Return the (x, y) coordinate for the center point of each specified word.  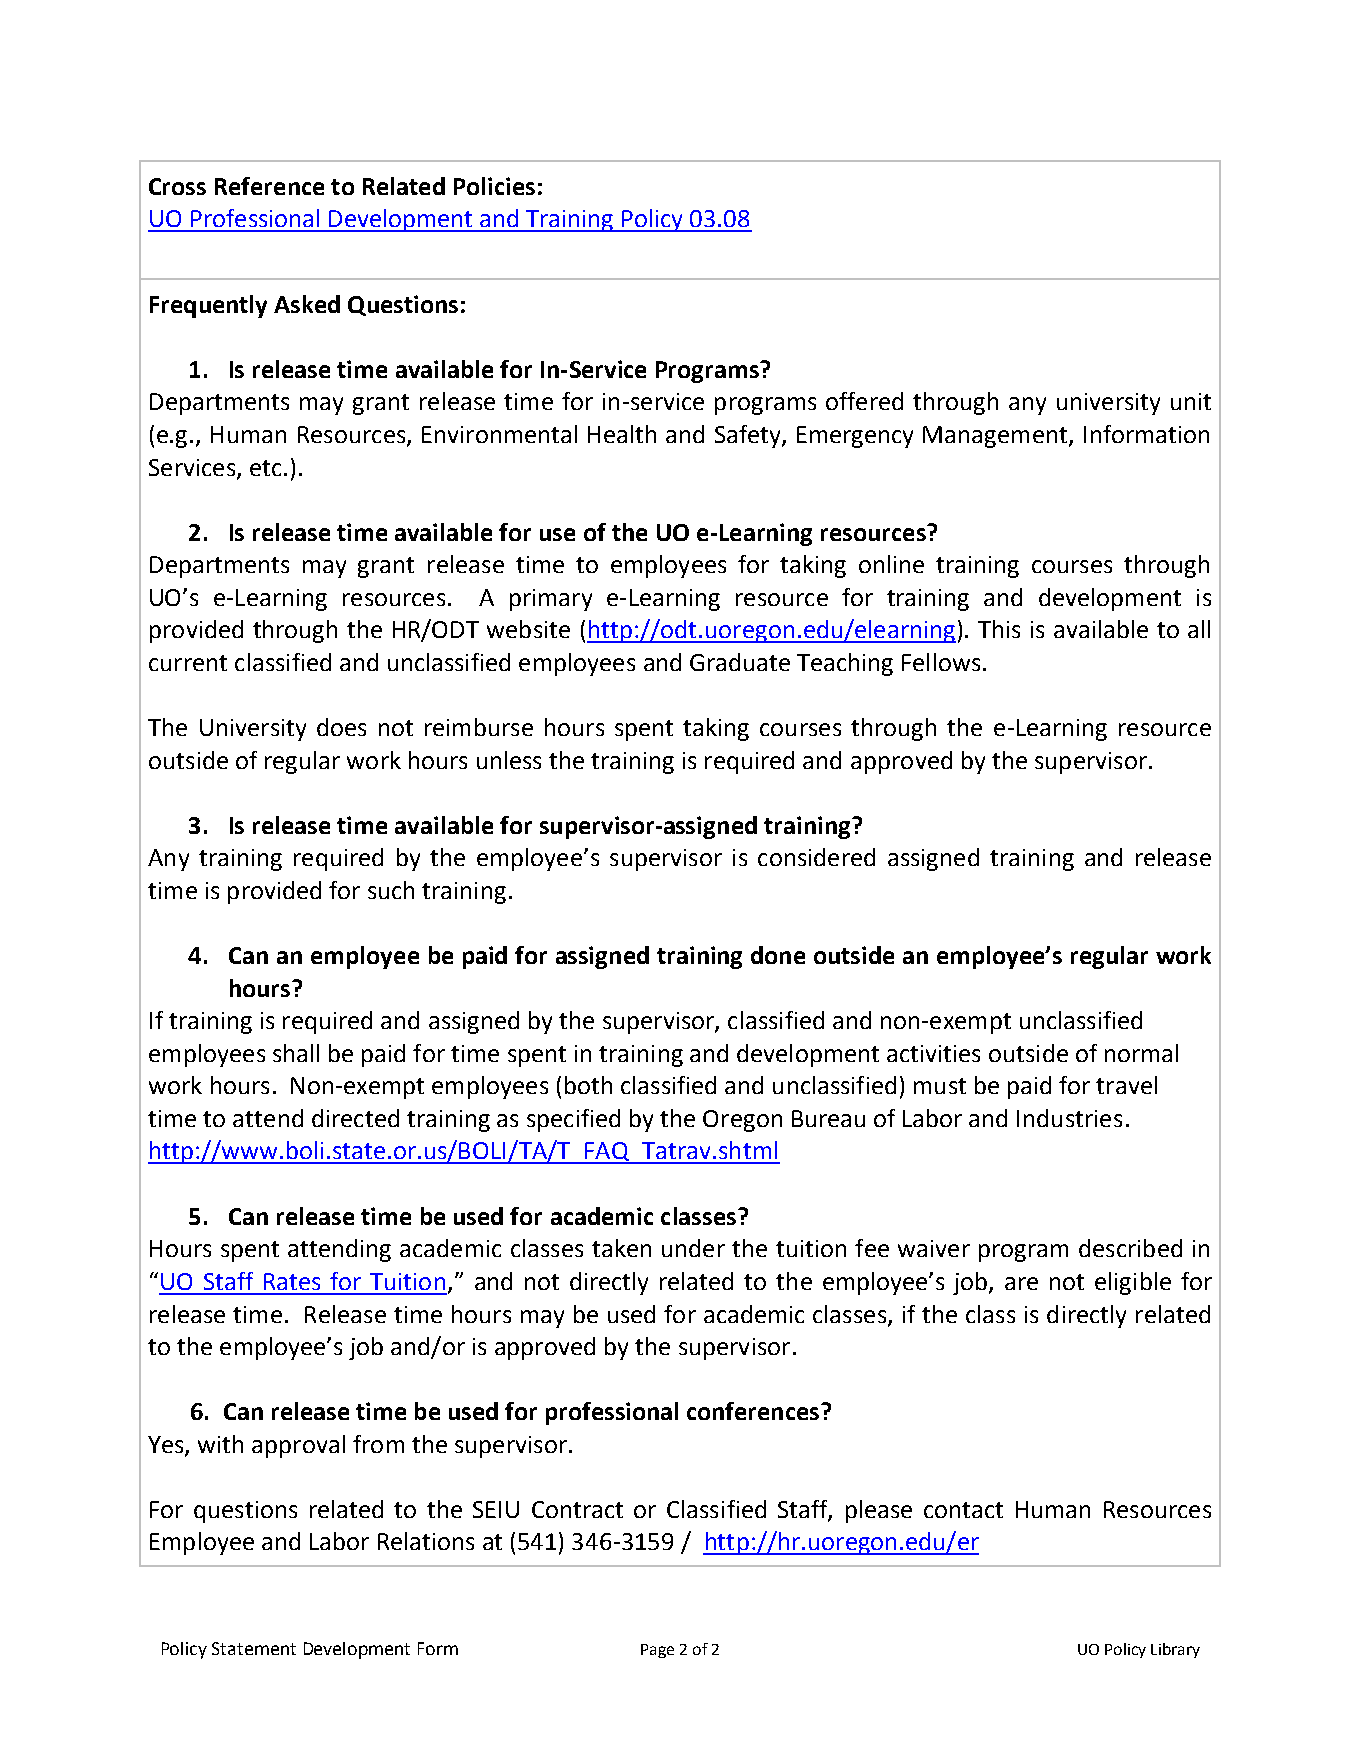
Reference (269, 186)
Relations (426, 1541)
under (693, 1248)
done (778, 955)
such (391, 890)
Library (1175, 1650)
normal (1141, 1053)
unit (1191, 401)
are (1021, 1283)
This (999, 629)
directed (355, 1118)
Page (657, 1651)
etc (265, 468)
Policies (494, 186)
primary (551, 600)
